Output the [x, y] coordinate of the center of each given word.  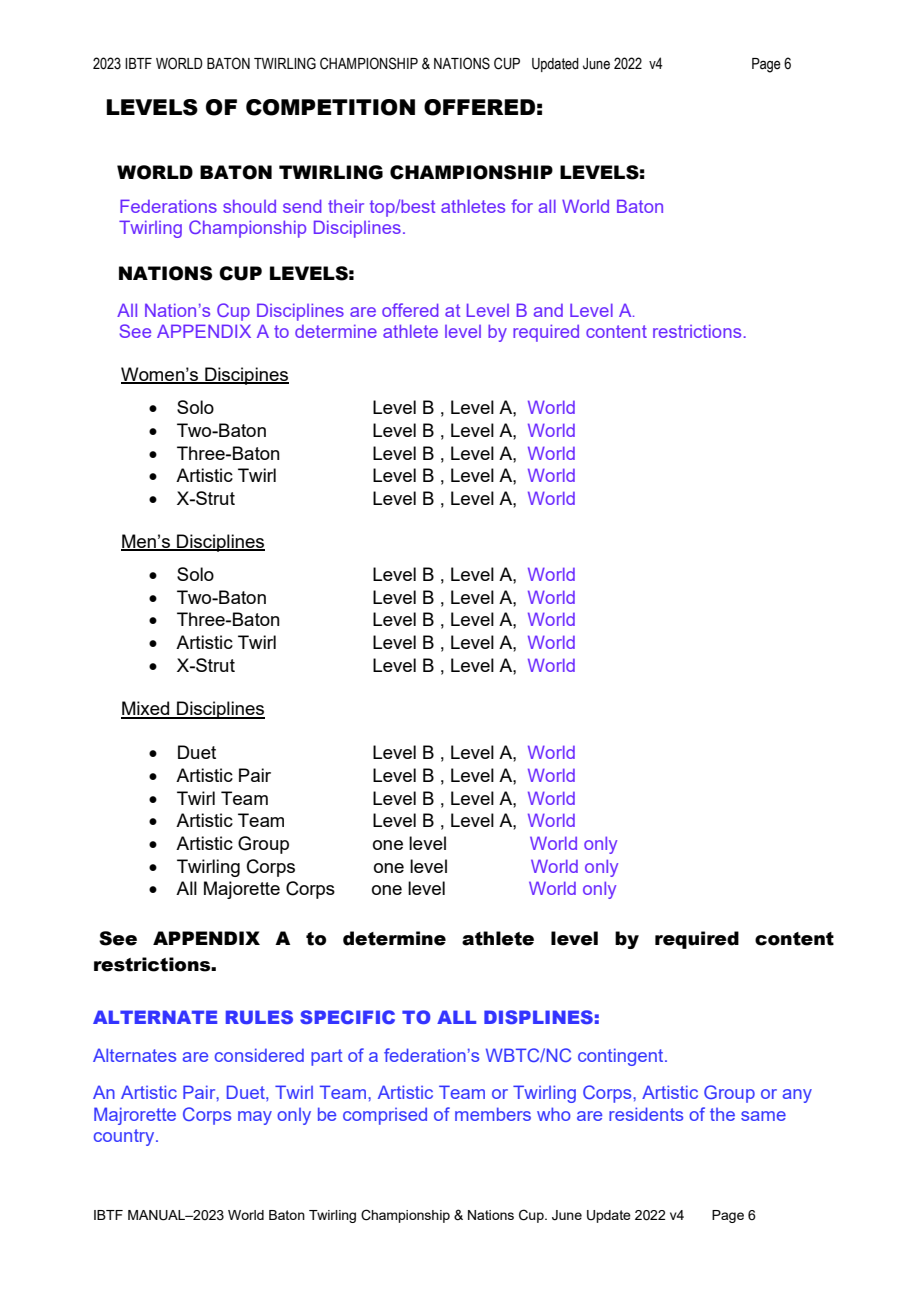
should [249, 206]
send [302, 206]
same [763, 1116]
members [493, 1114]
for [522, 206]
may [255, 1118]
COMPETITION [330, 107]
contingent [622, 1057]
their [346, 206]
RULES [259, 1017]
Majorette [242, 890]
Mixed [146, 709]
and [548, 310]
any [797, 1096]
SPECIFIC [347, 1017]
